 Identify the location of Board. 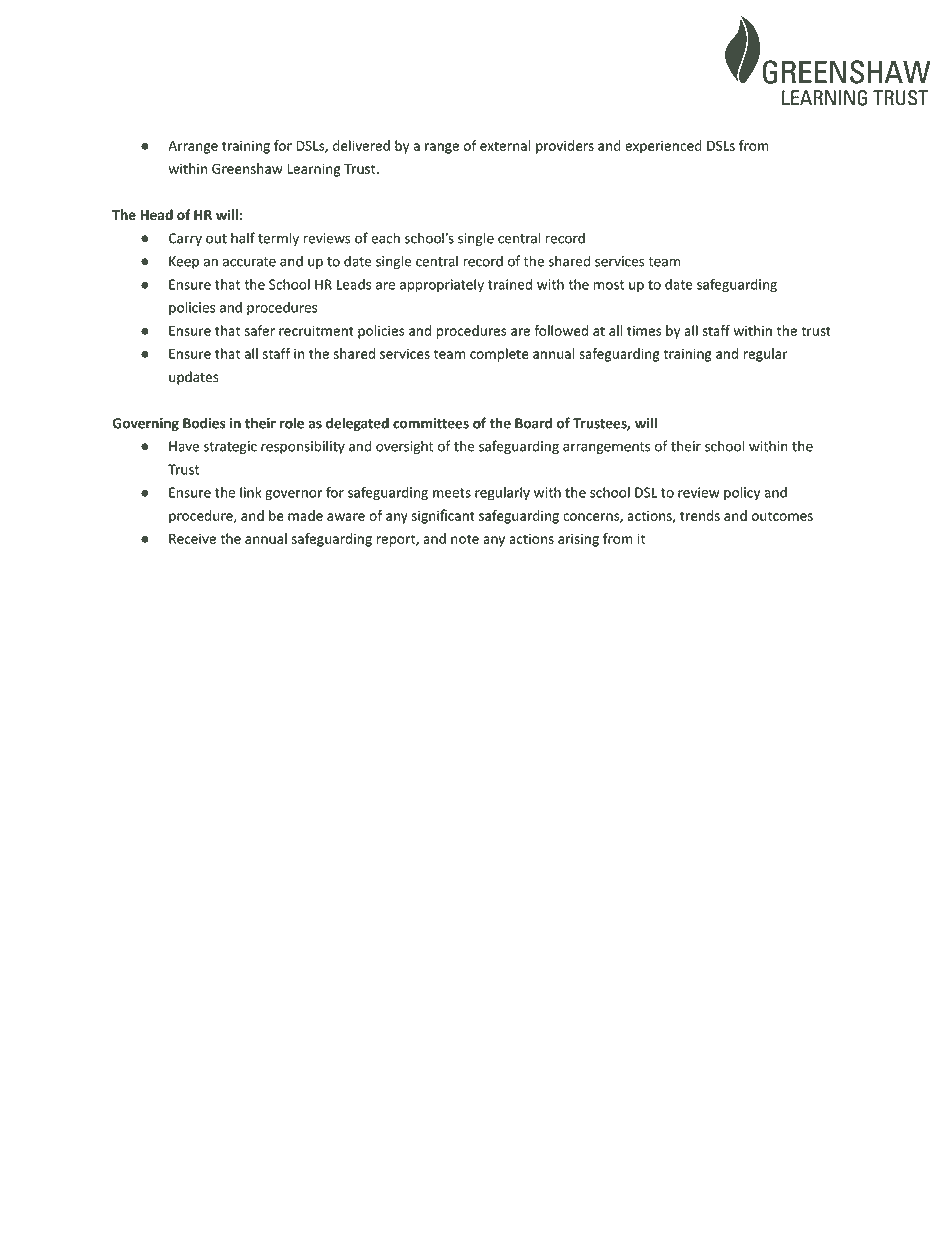
(533, 423).
